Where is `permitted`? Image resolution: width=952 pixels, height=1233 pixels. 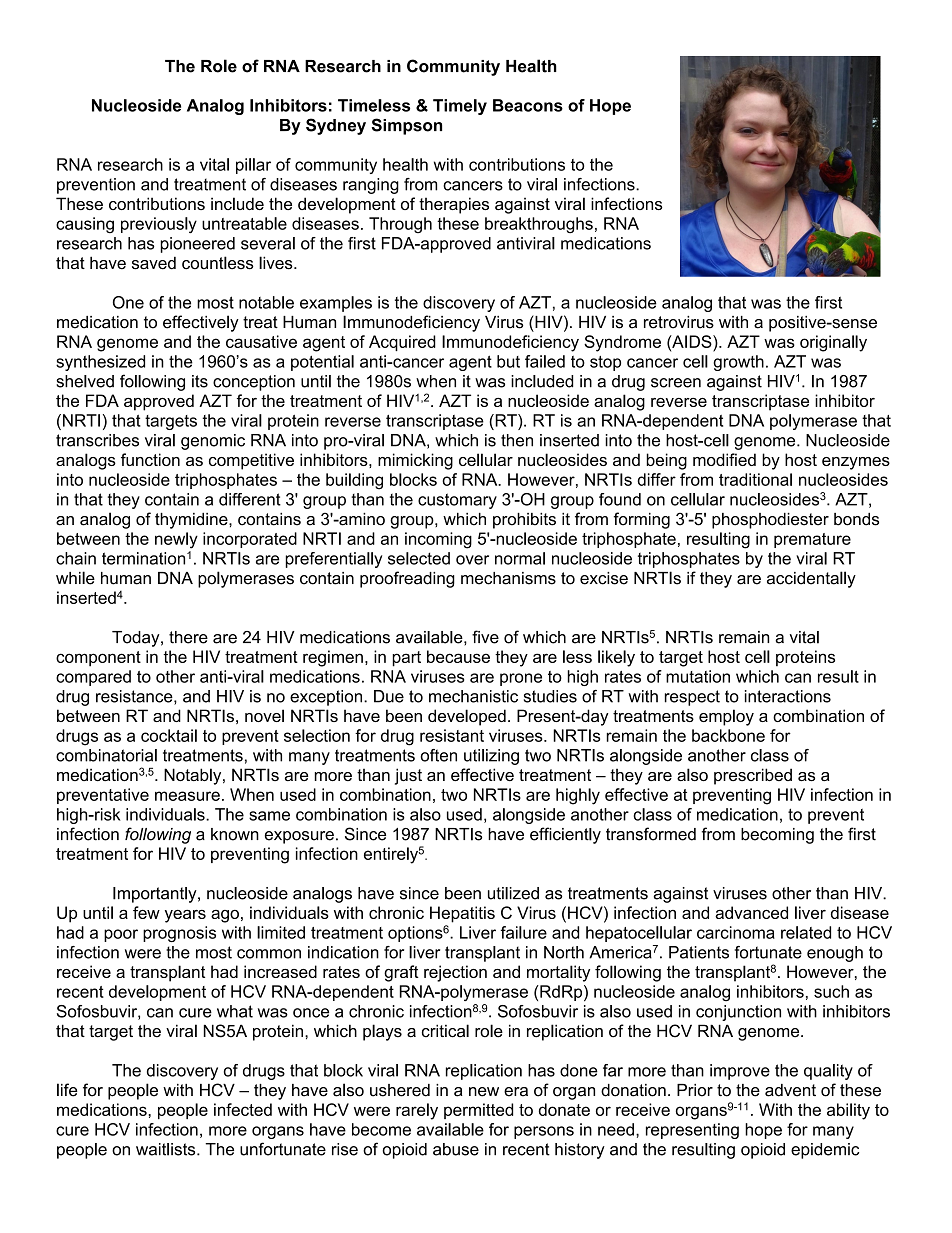
permitted is located at coordinates (478, 1111).
